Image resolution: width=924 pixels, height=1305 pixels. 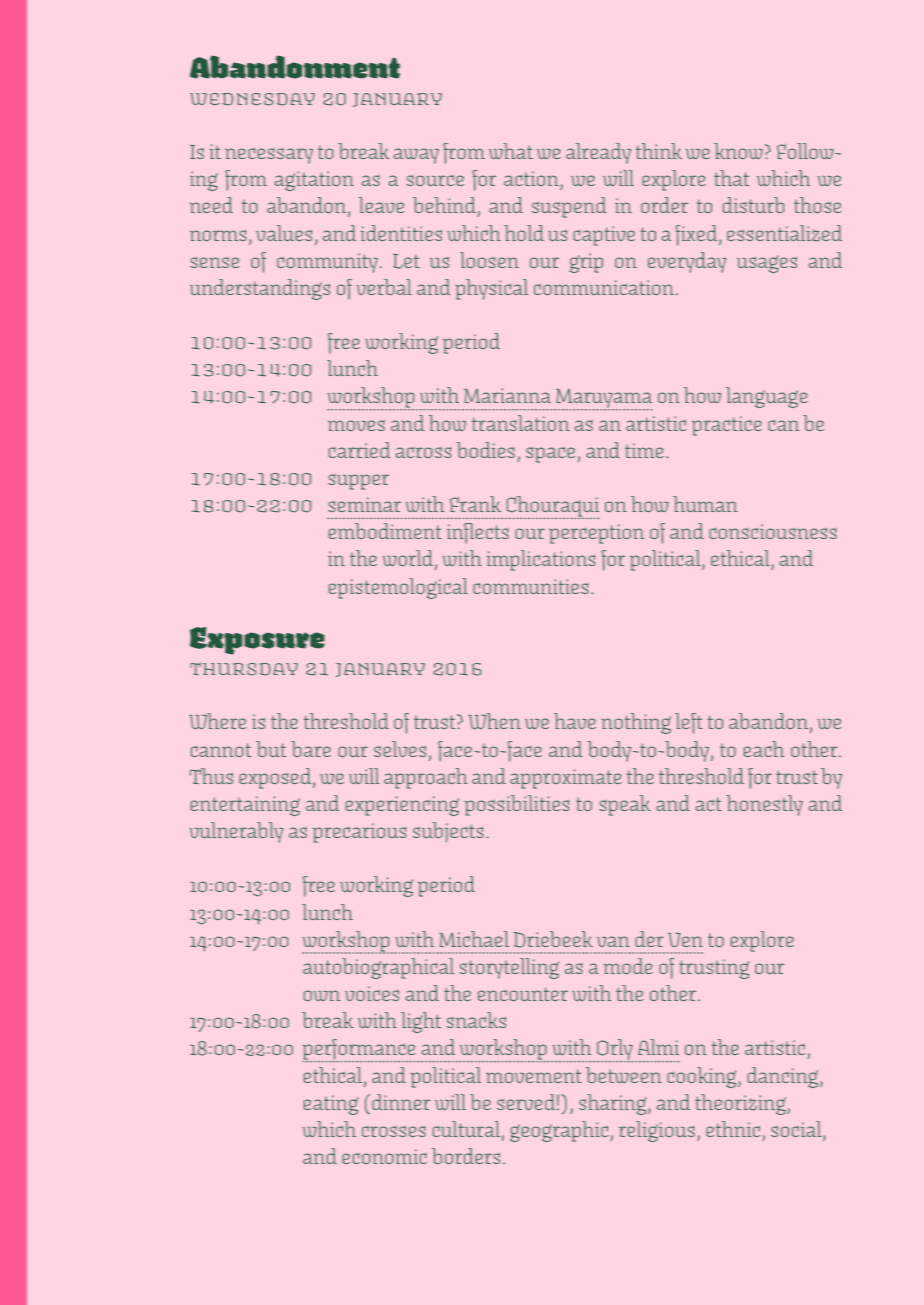 What do you see at coordinates (269, 156) in the screenshot?
I see `necessary` at bounding box center [269, 156].
